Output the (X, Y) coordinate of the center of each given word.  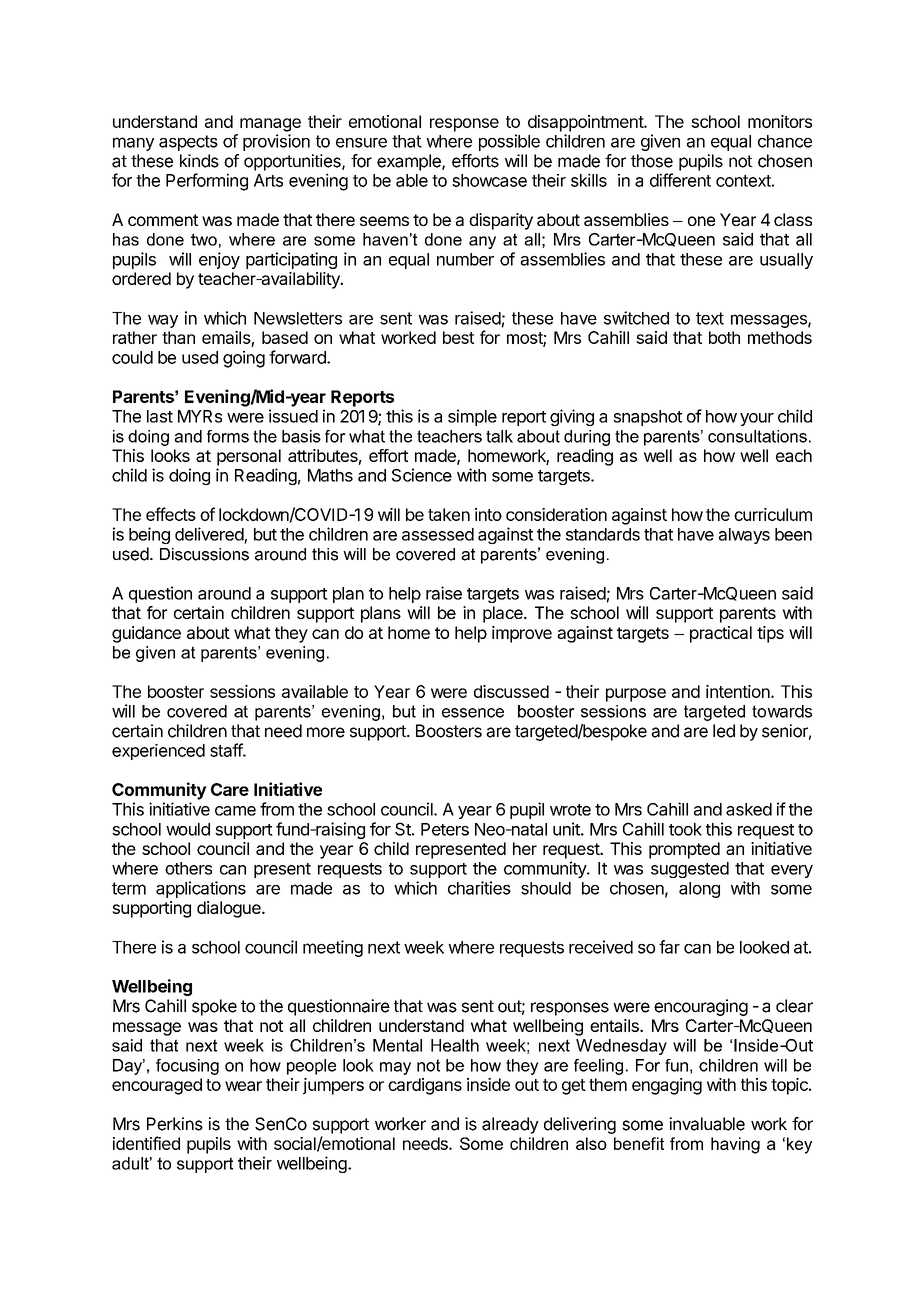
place (504, 614)
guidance (146, 634)
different (680, 180)
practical (721, 634)
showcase (489, 180)
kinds (199, 161)
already (510, 1125)
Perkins (175, 1124)
